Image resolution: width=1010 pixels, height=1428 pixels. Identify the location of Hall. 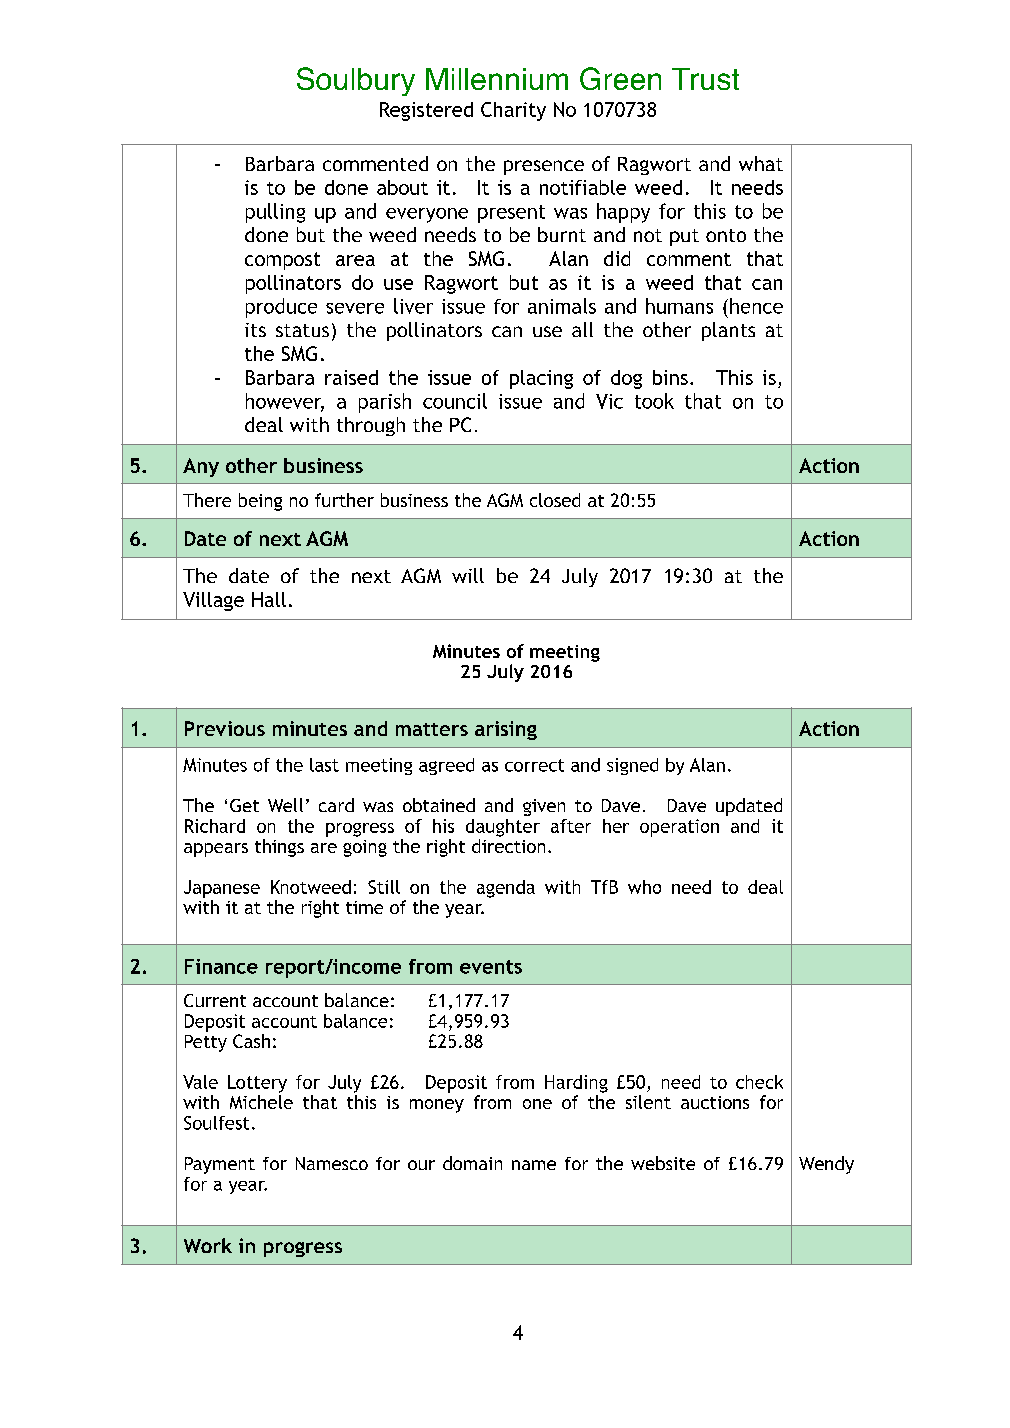
(269, 599).
